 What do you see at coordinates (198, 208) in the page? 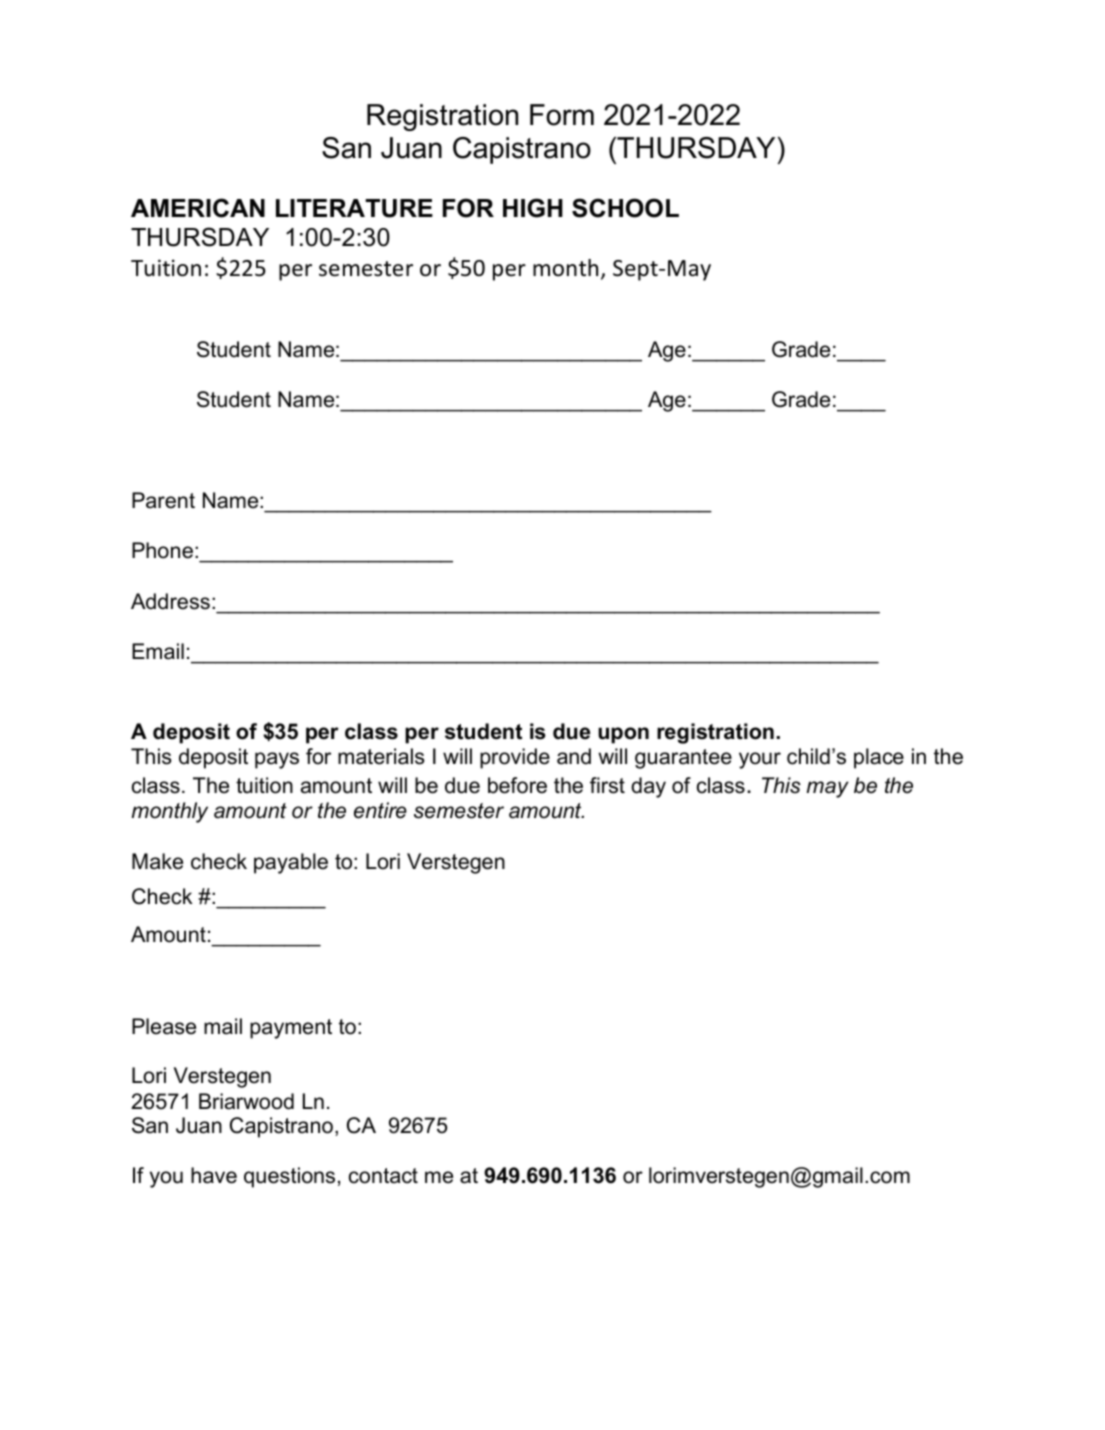
I see `AMERICAN` at bounding box center [198, 208].
